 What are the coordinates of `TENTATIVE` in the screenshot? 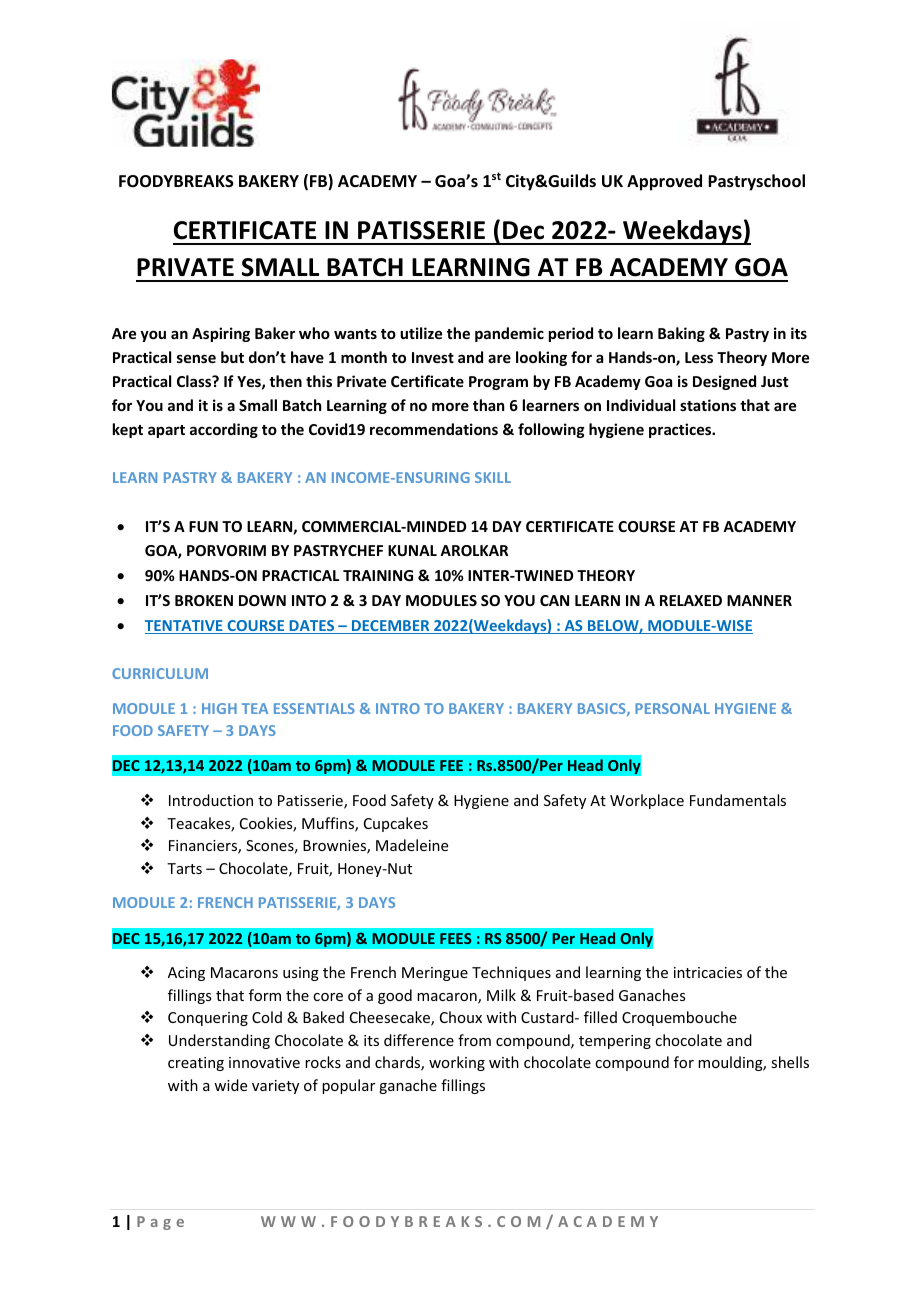 It's located at (185, 627).
